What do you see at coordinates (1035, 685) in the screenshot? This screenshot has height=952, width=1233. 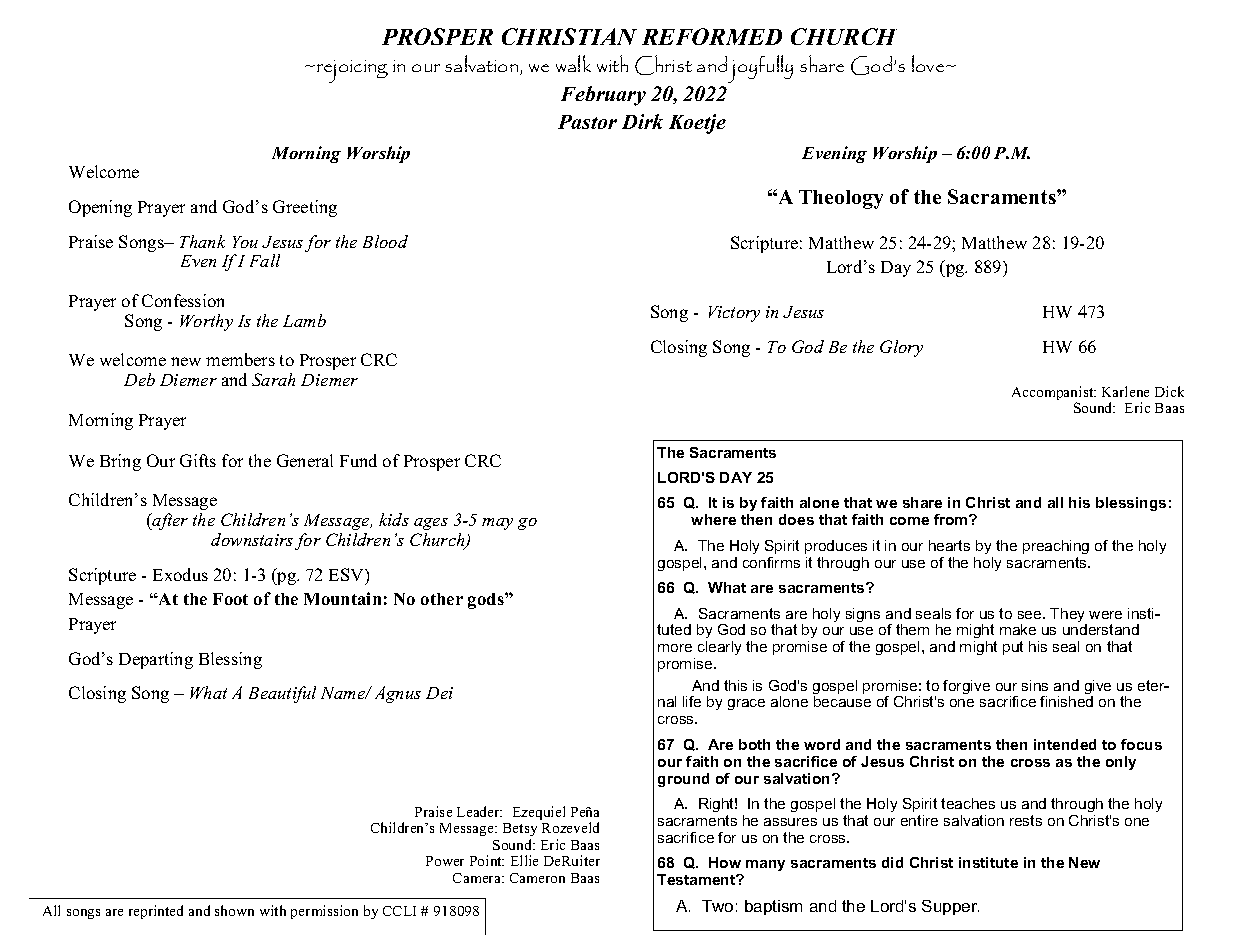 I see `sins` at bounding box center [1035, 685].
